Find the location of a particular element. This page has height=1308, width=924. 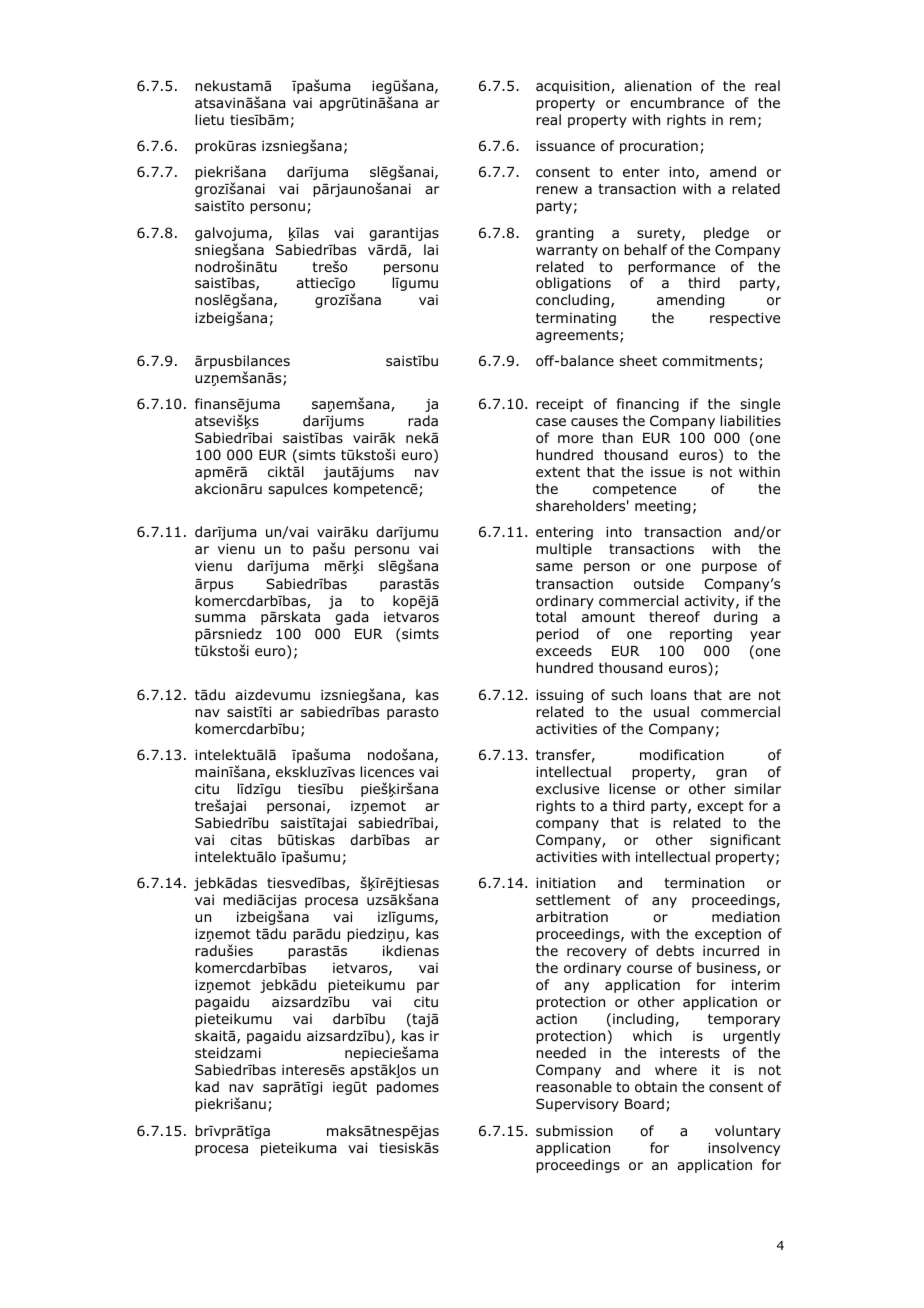

lai is located at coordinates (431, 249).
